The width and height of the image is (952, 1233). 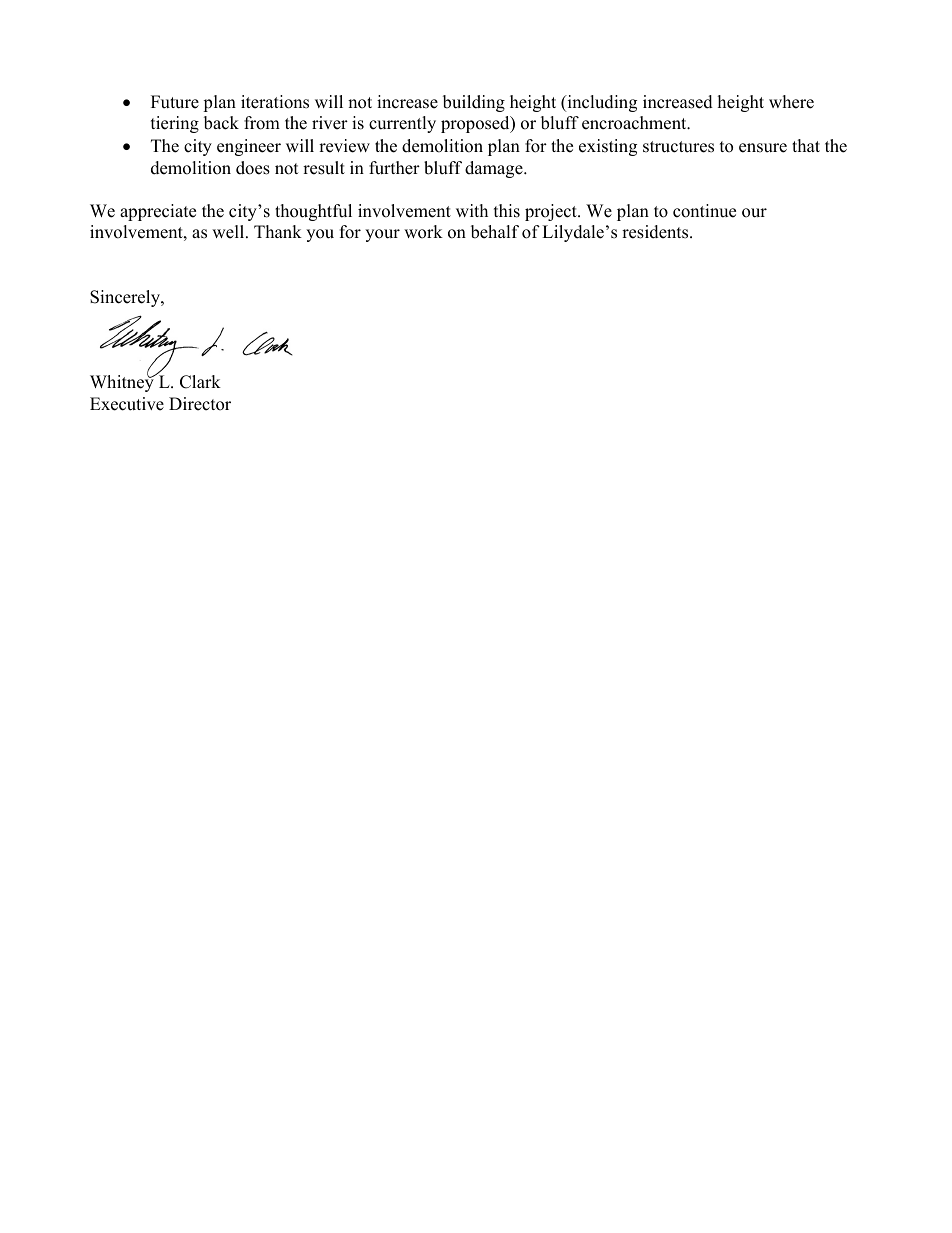 What do you see at coordinates (791, 102) in the image?
I see `where` at bounding box center [791, 102].
